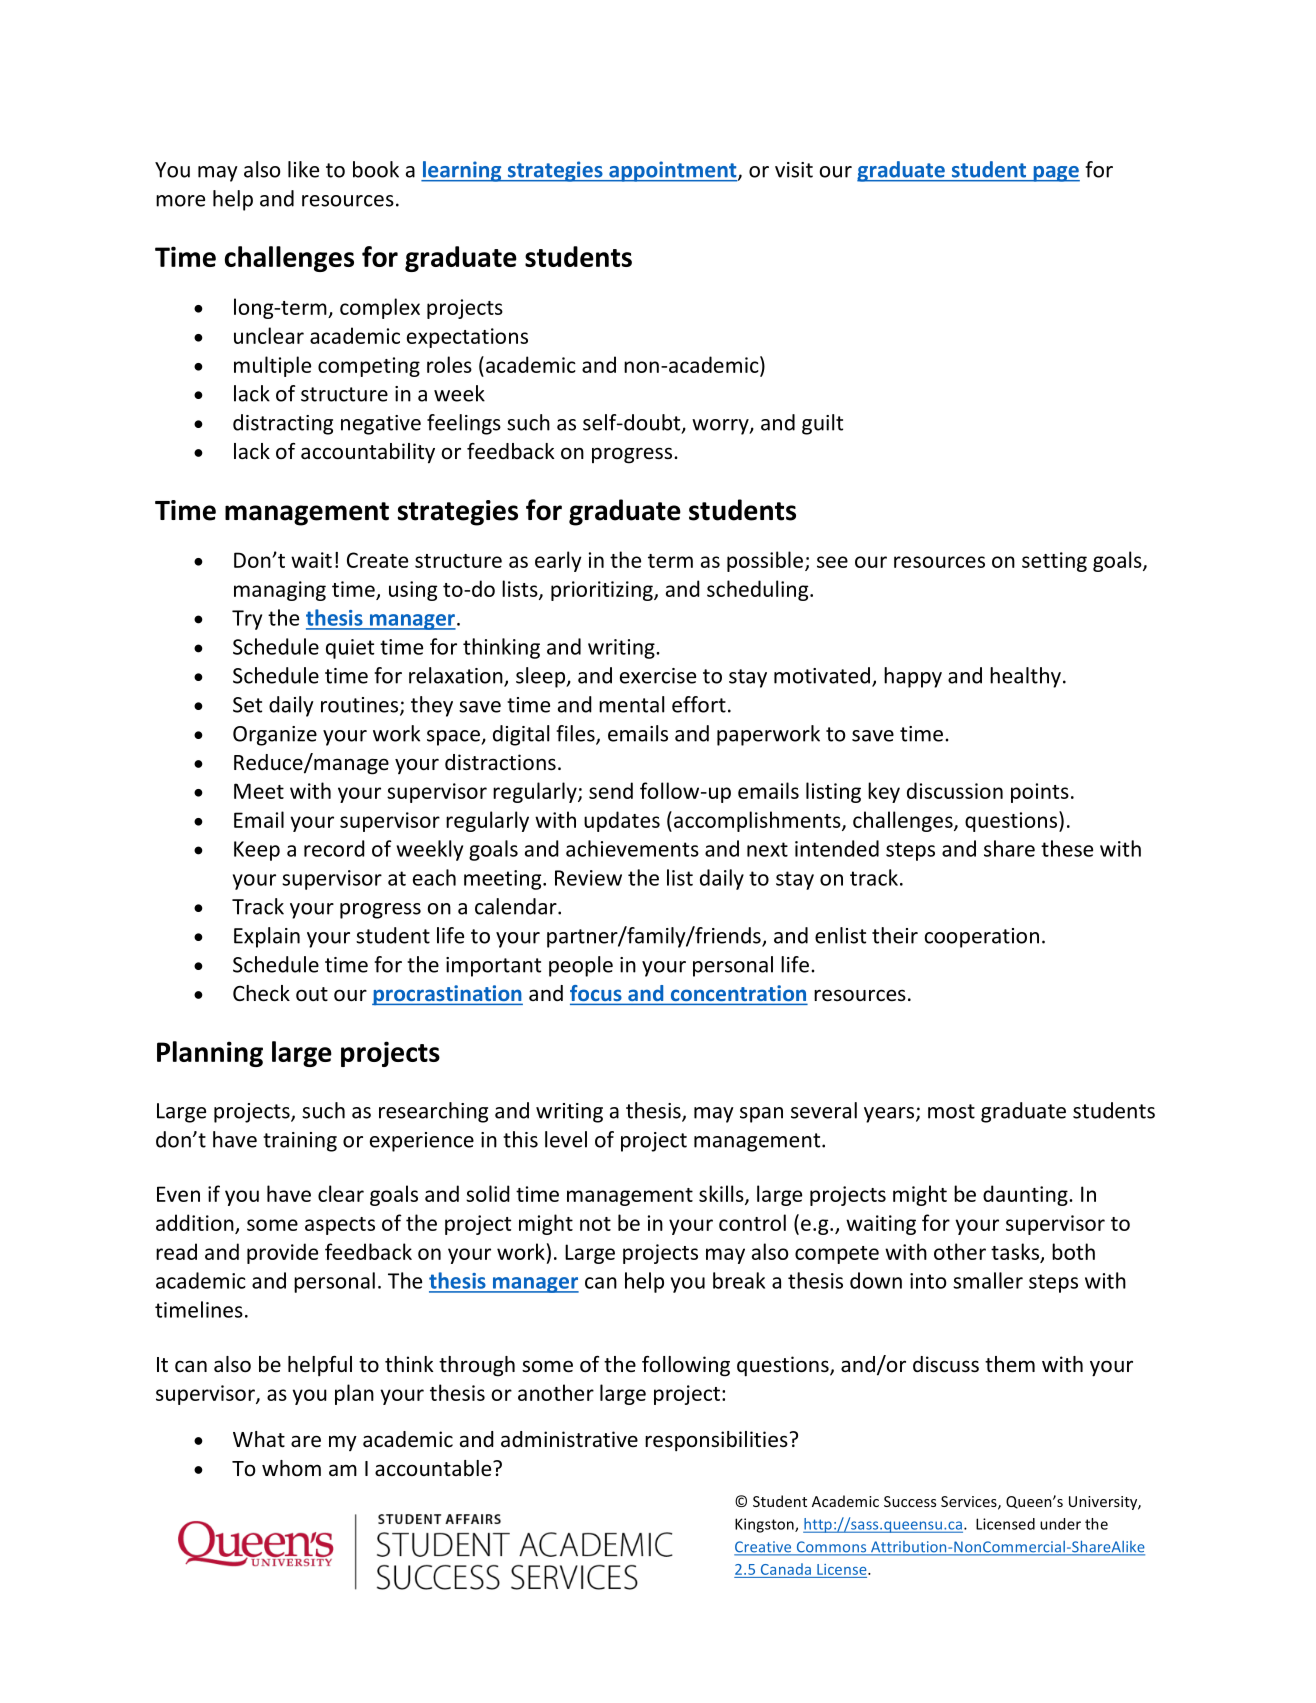  I want to click on more, so click(180, 201).
